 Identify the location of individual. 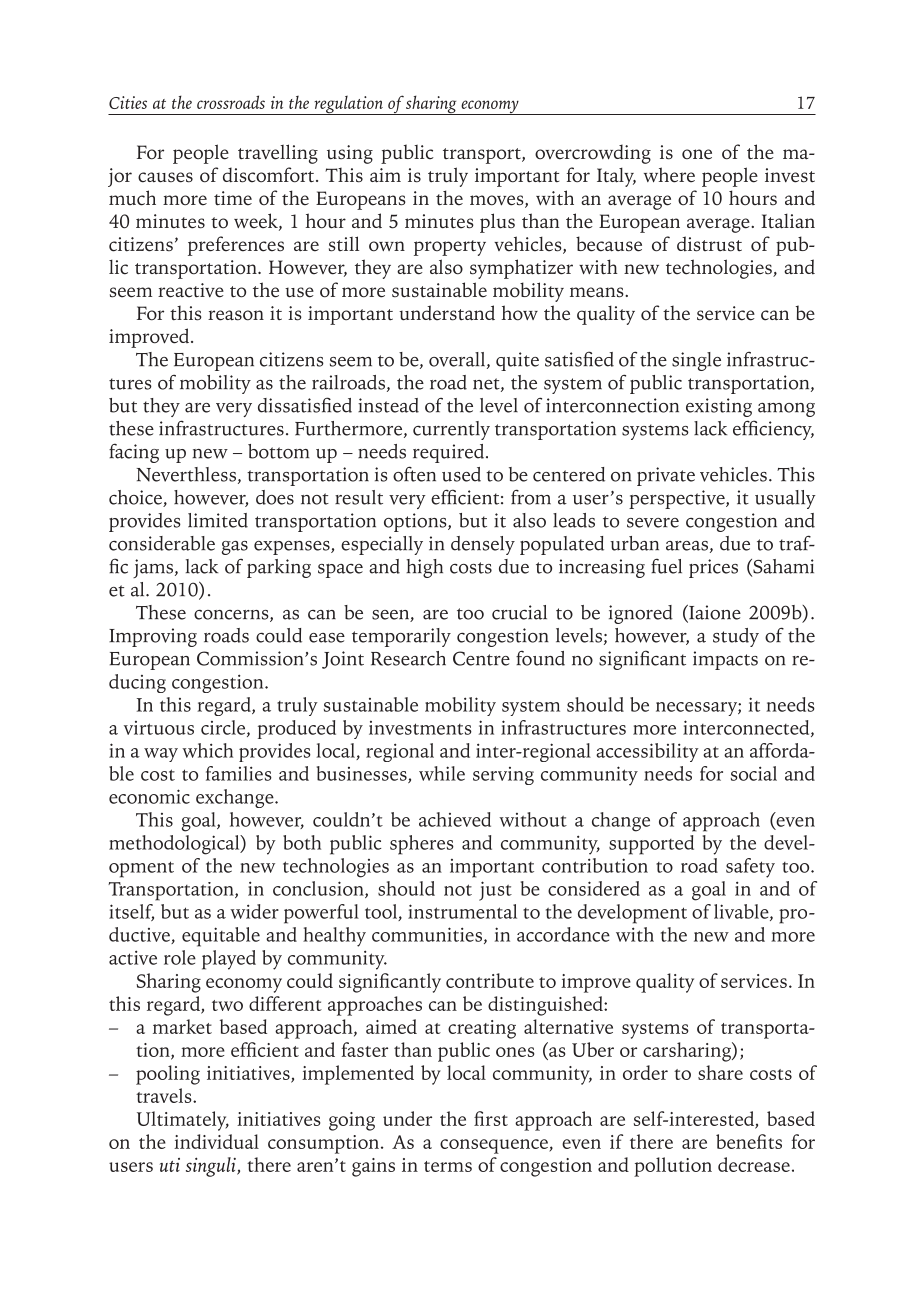
(216, 1141).
